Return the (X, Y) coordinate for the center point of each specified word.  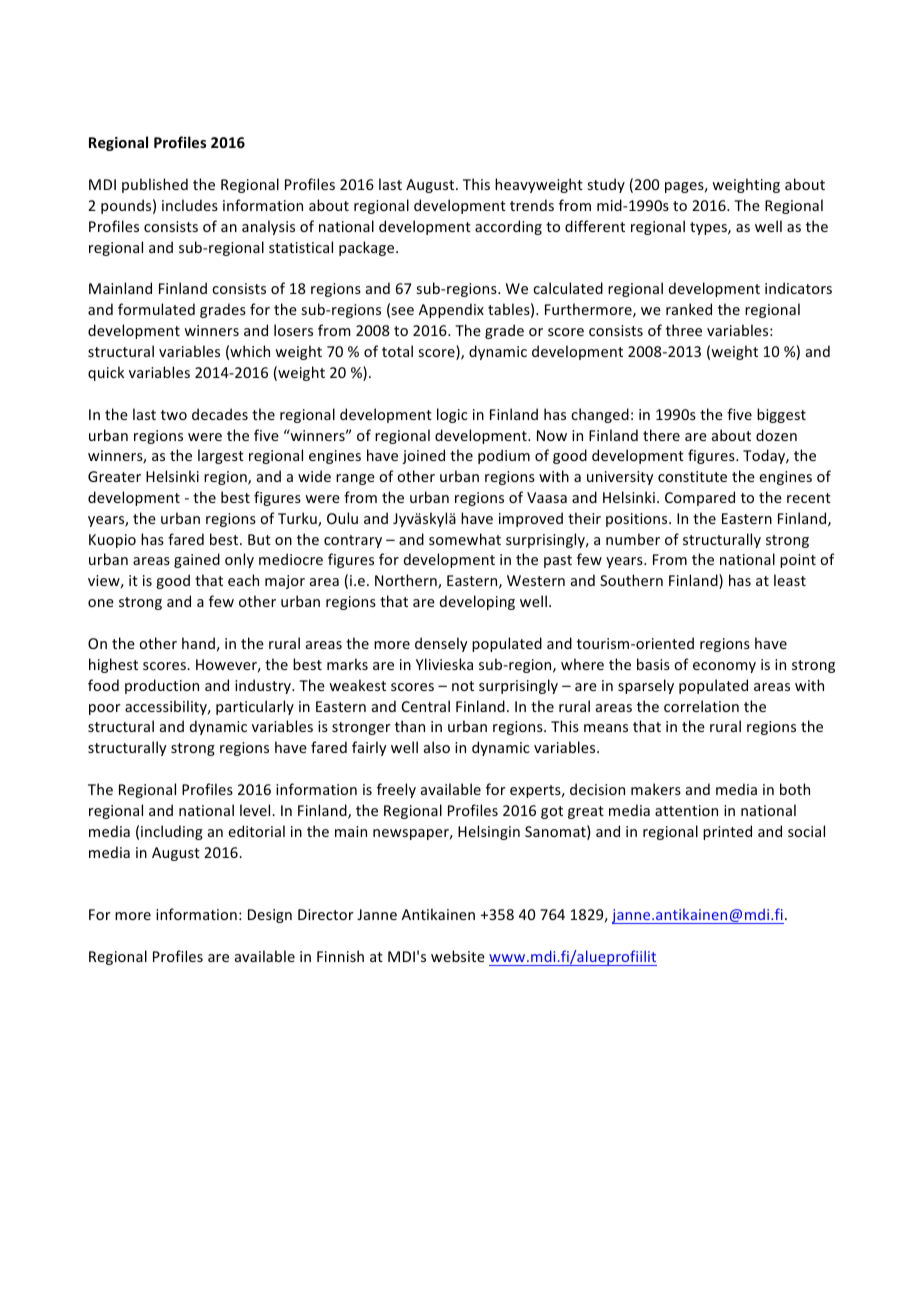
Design (270, 916)
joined (423, 456)
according (508, 227)
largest (221, 456)
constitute (692, 476)
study (606, 185)
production (162, 686)
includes (190, 205)
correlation (701, 706)
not (463, 686)
